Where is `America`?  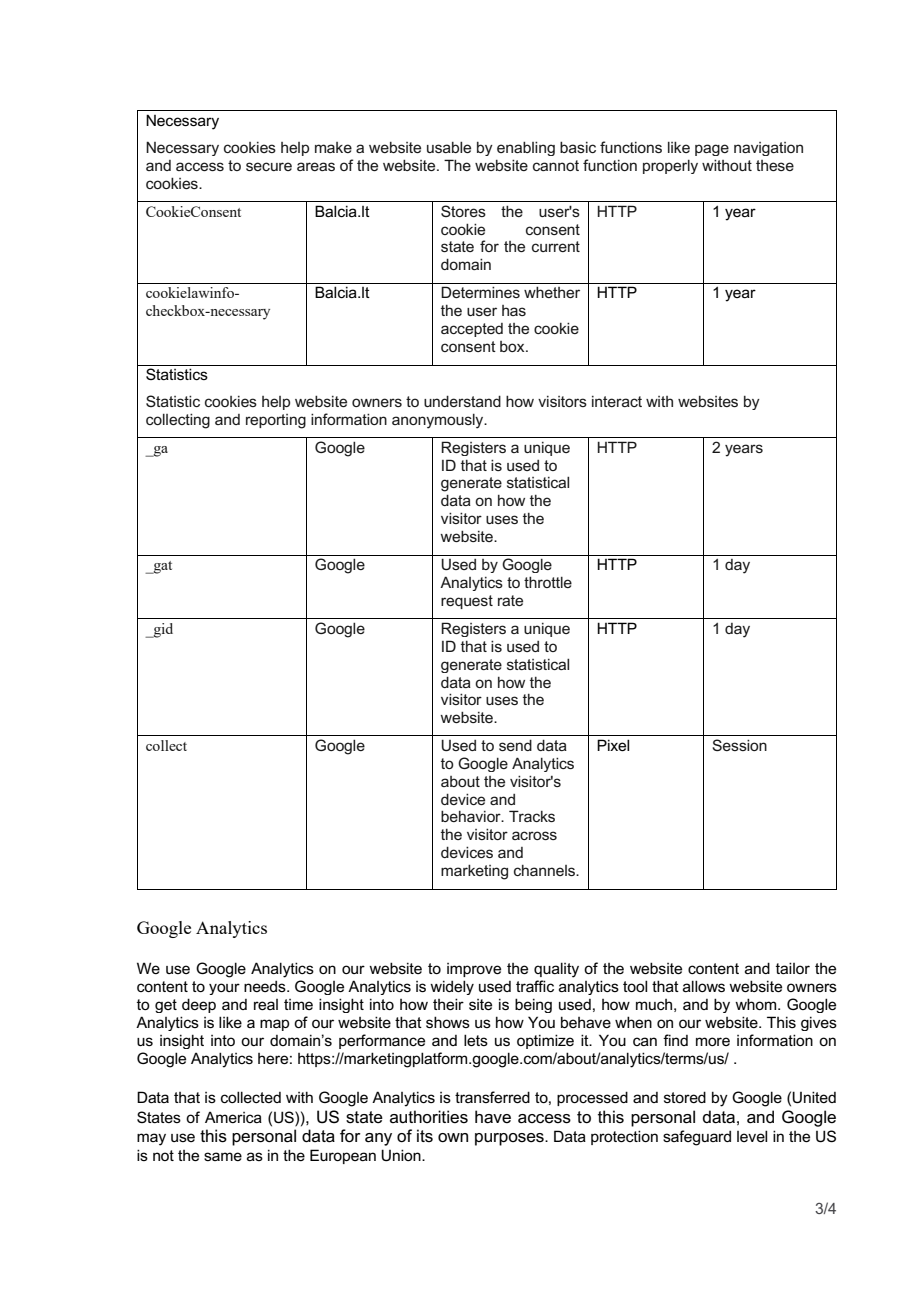
America is located at coordinates (233, 1117).
